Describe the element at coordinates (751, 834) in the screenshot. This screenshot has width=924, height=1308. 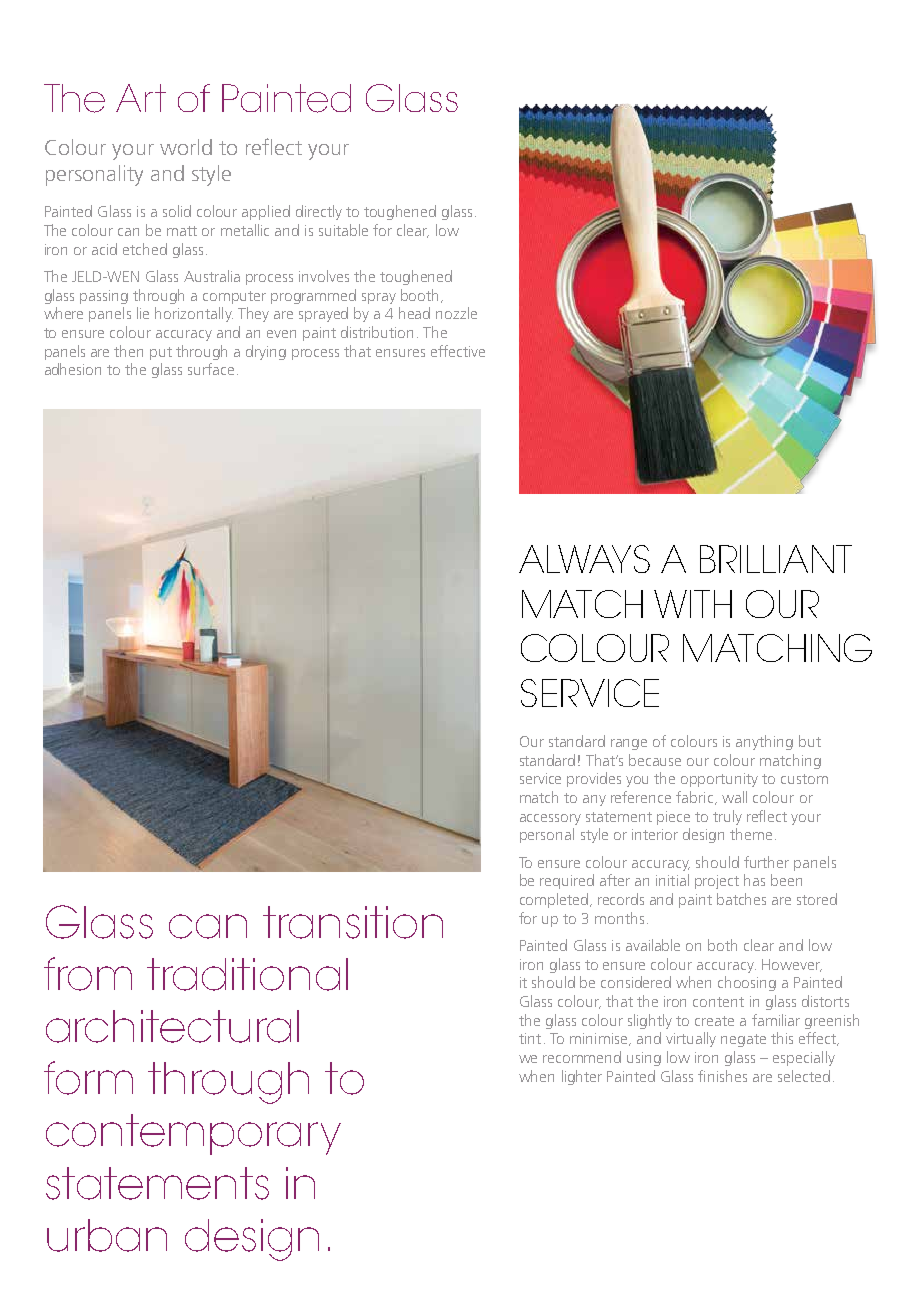
I see `theme` at that location.
